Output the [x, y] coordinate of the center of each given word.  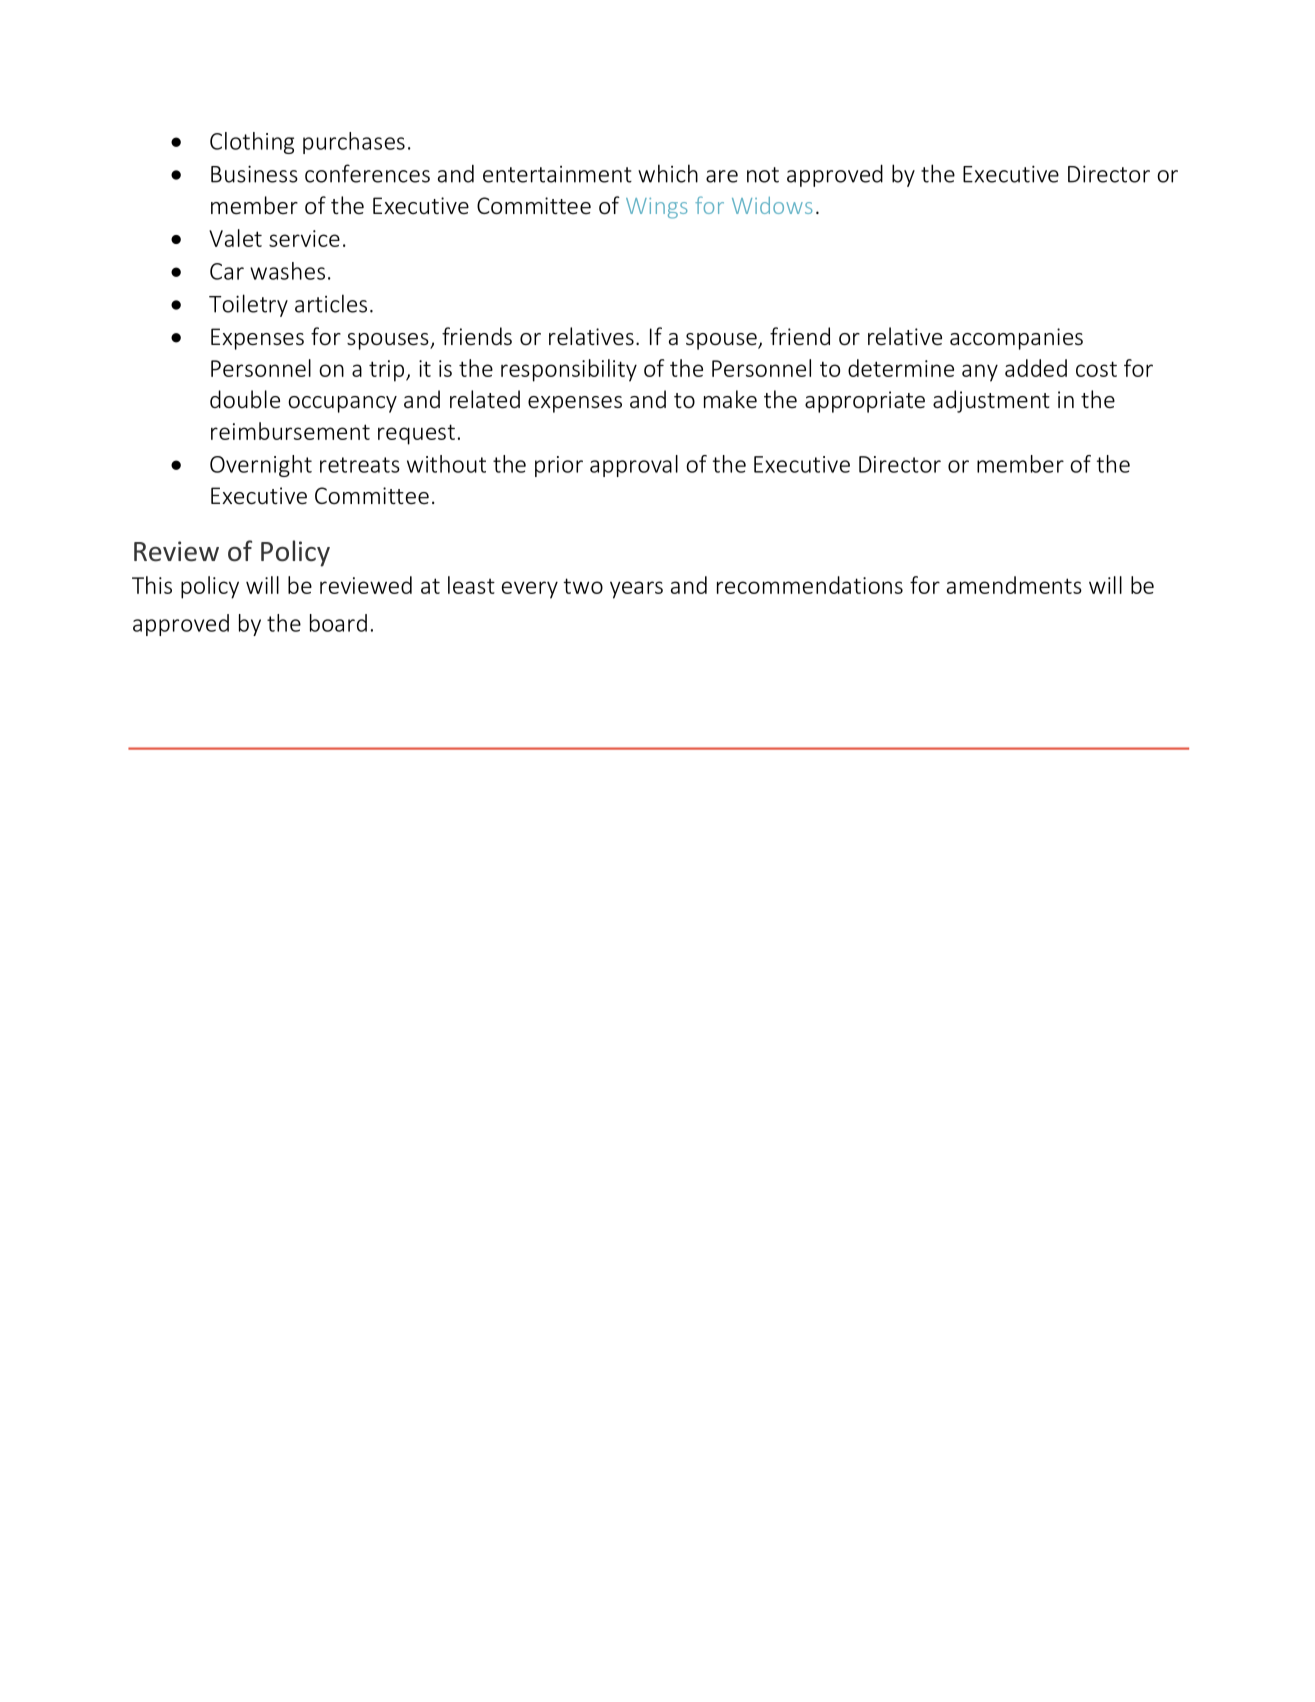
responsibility [569, 370]
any [980, 373]
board [338, 623]
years [636, 590]
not [763, 175]
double [245, 399]
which [668, 173]
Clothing [252, 143]
